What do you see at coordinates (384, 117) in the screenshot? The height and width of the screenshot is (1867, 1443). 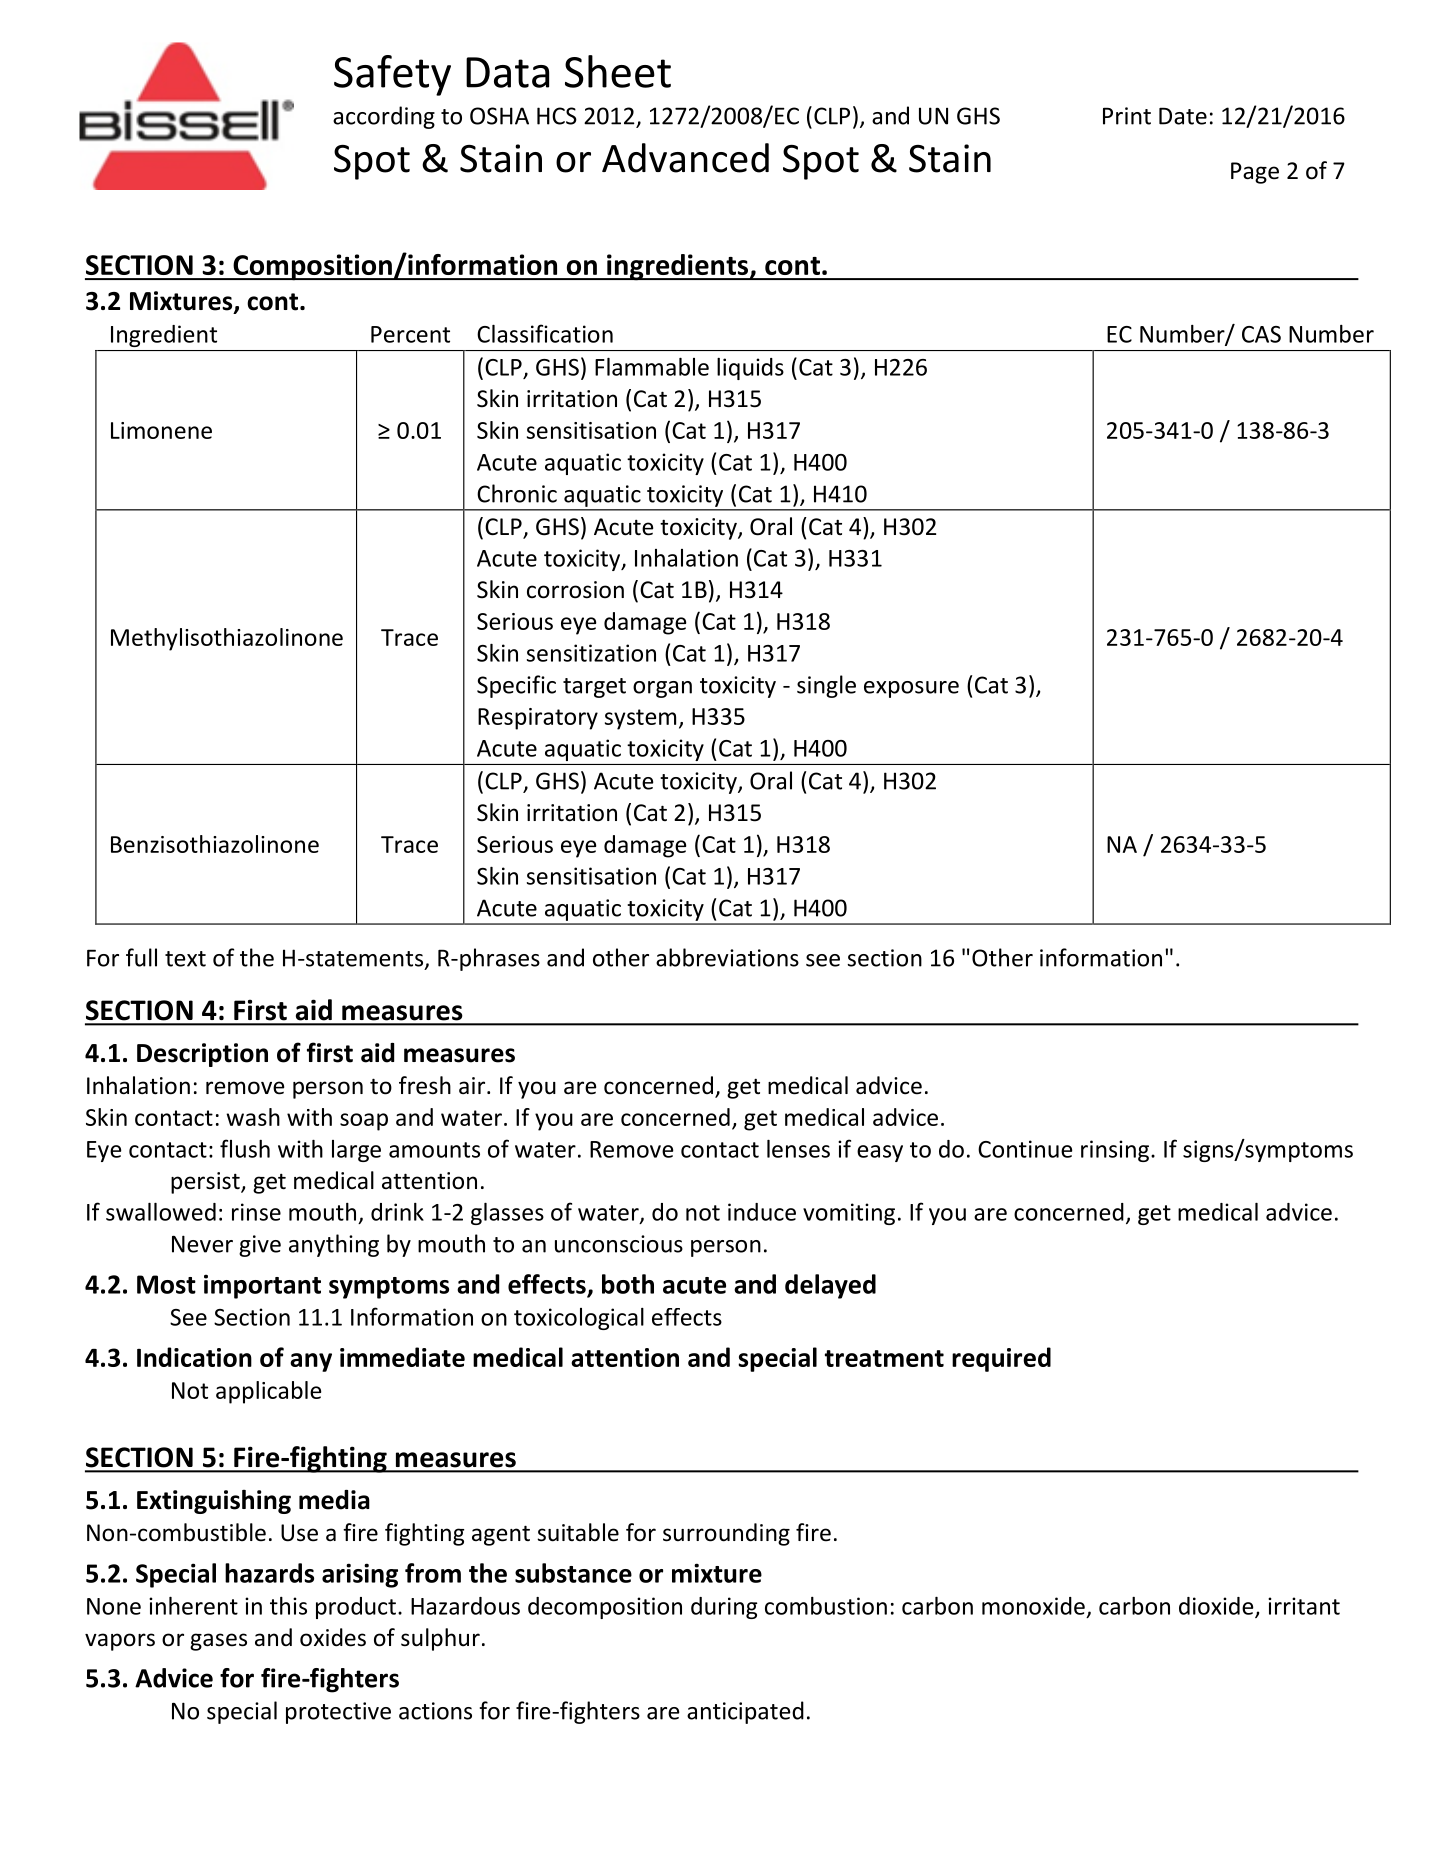 I see `according` at bounding box center [384, 117].
